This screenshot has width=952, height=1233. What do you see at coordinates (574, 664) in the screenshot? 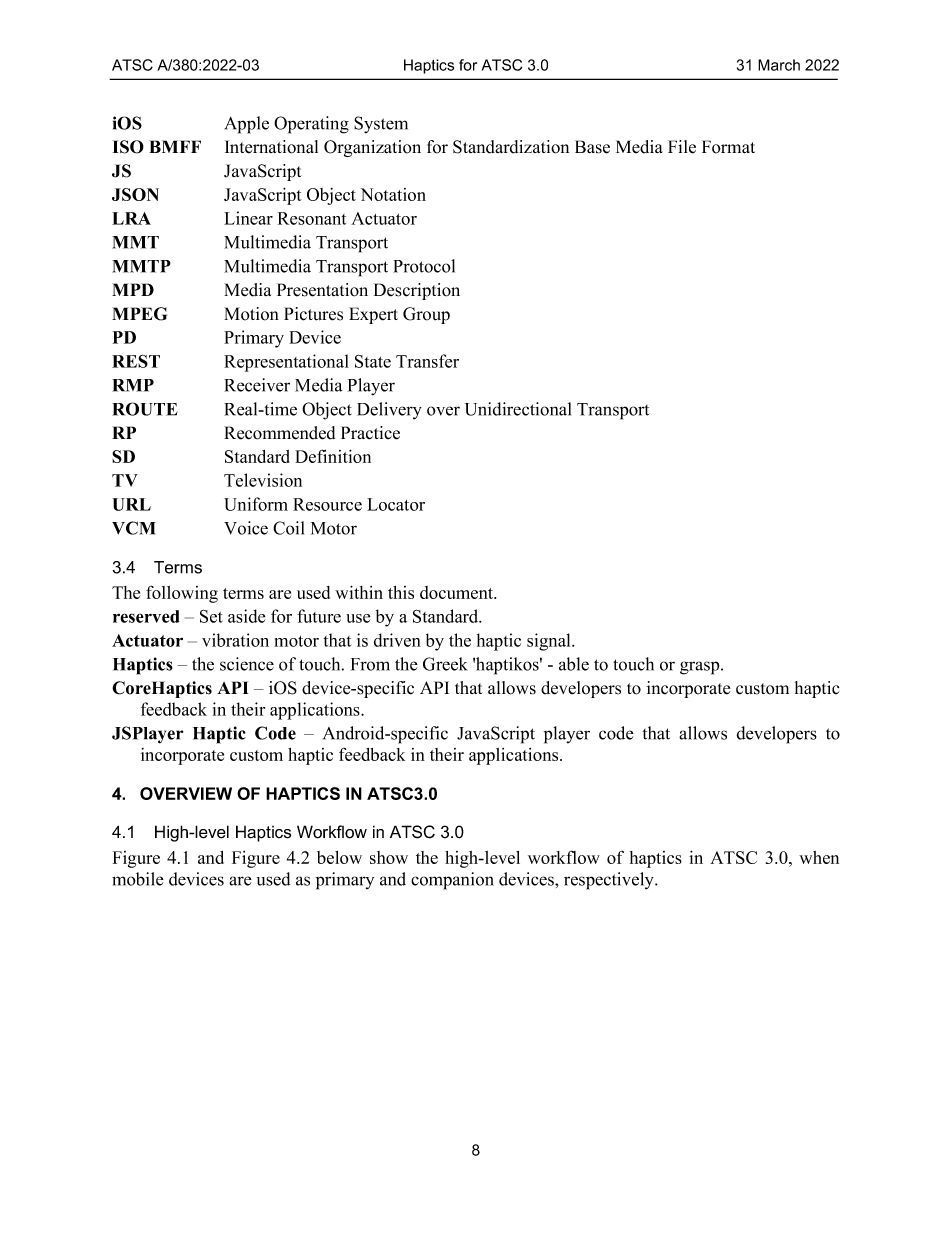
I see `able` at bounding box center [574, 664].
